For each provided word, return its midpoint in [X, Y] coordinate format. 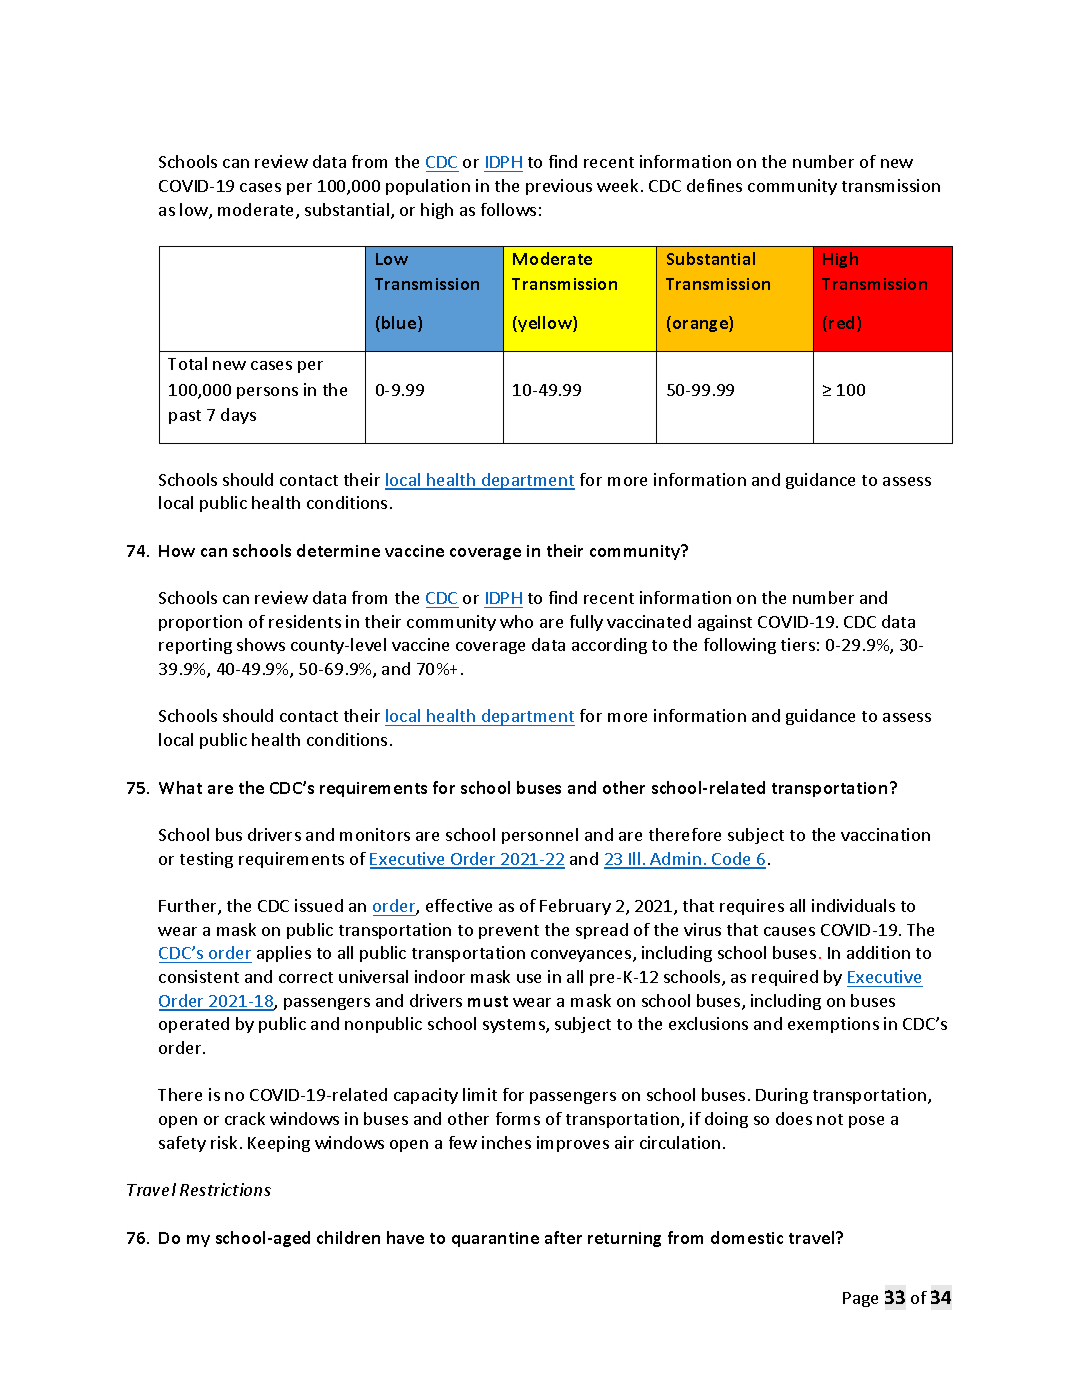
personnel [540, 836]
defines [714, 185]
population [428, 187]
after [563, 1237]
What [180, 787]
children [348, 1237]
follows [508, 209]
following [740, 646]
